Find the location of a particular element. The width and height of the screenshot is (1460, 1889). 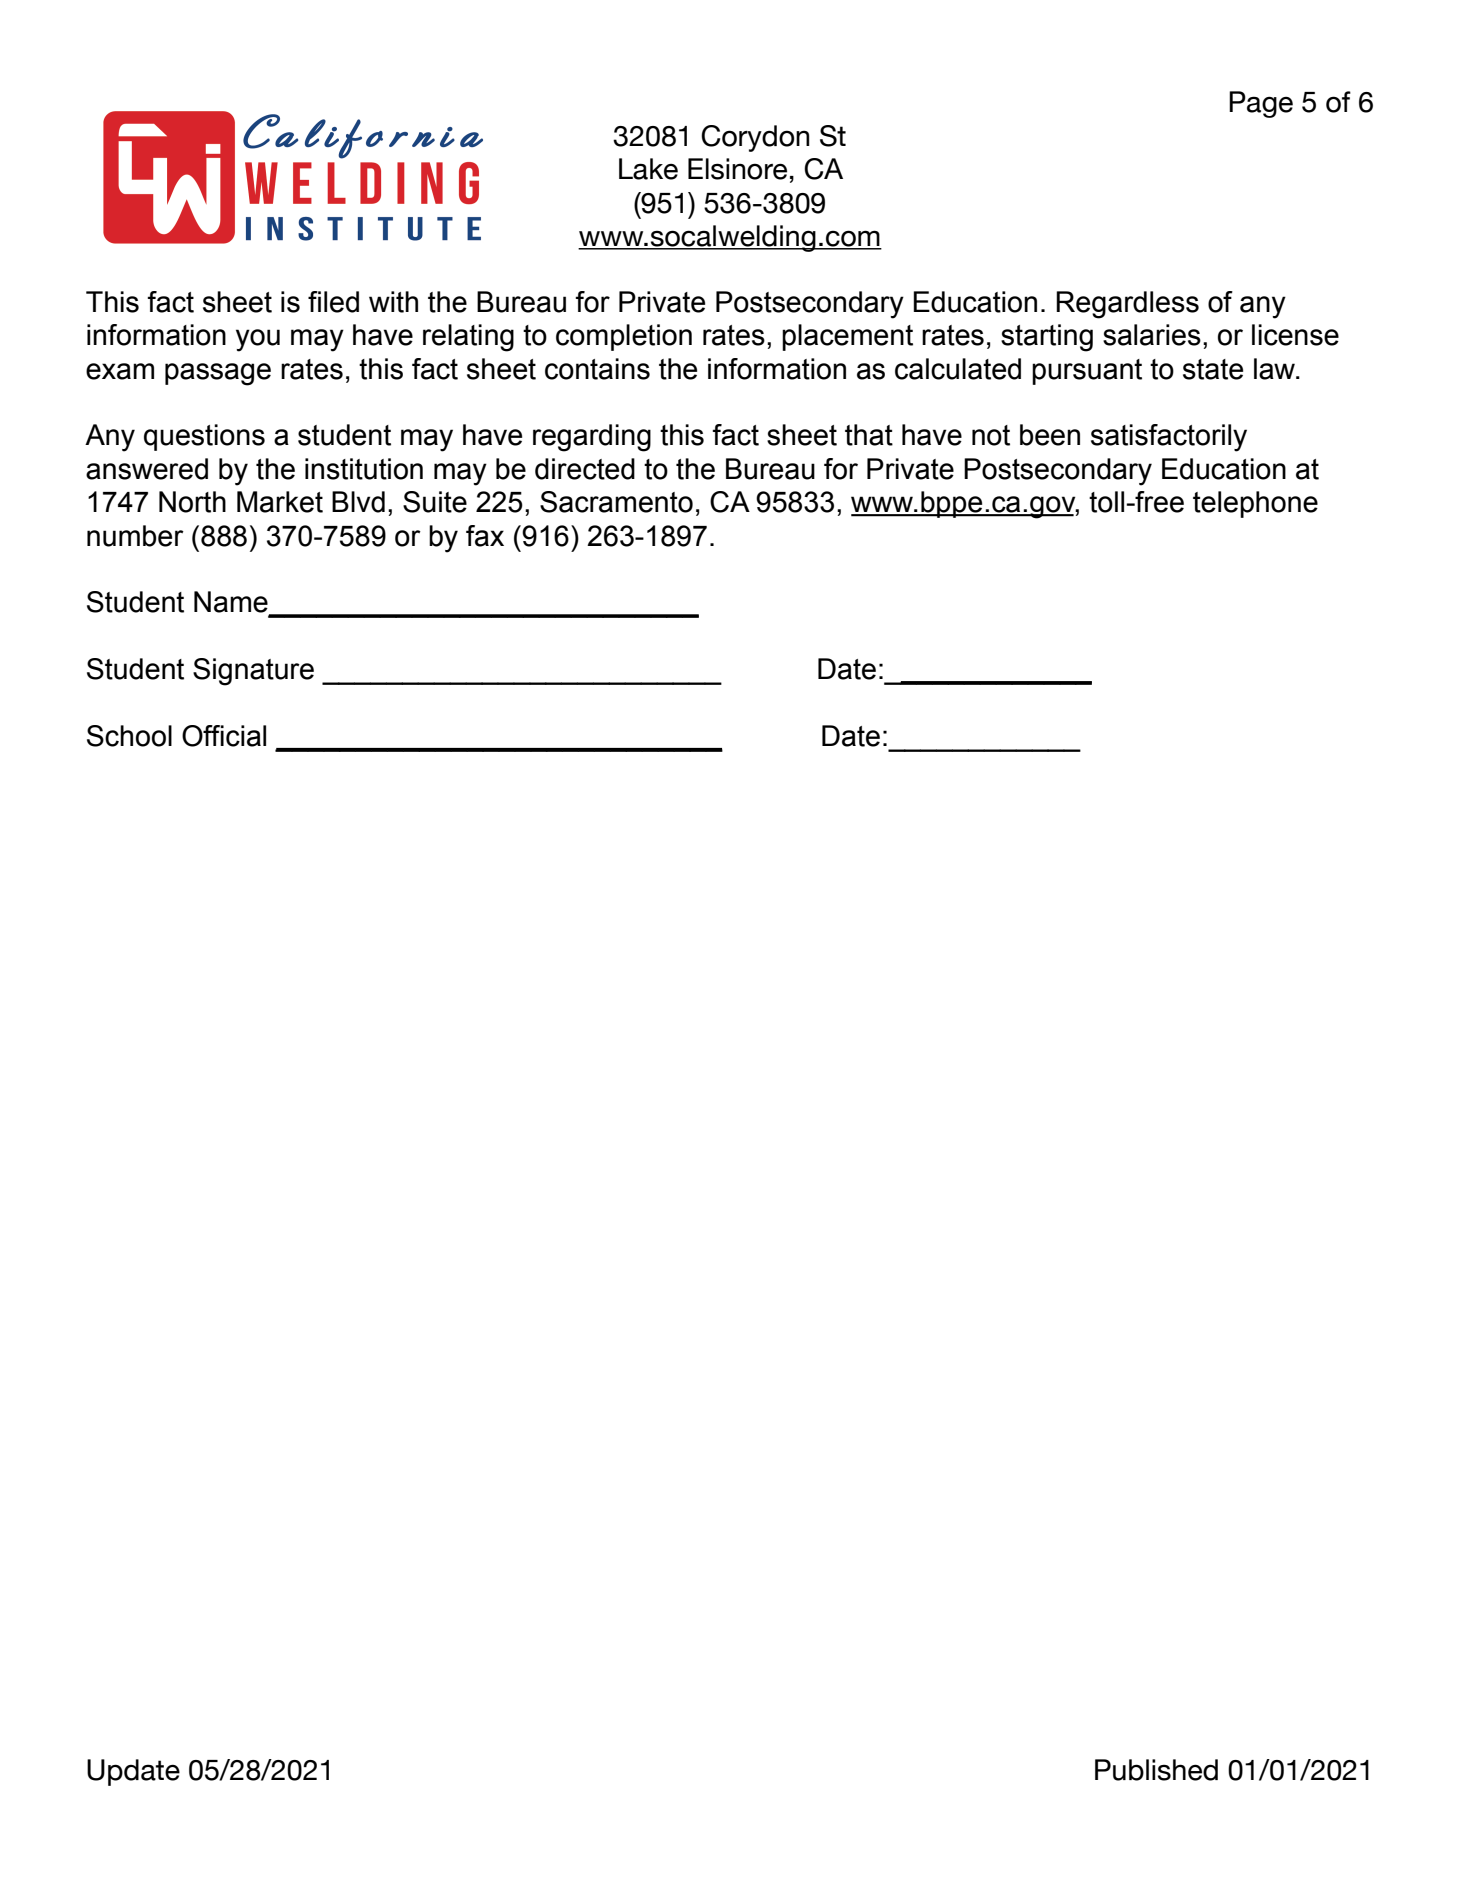

number is located at coordinates (135, 536).
